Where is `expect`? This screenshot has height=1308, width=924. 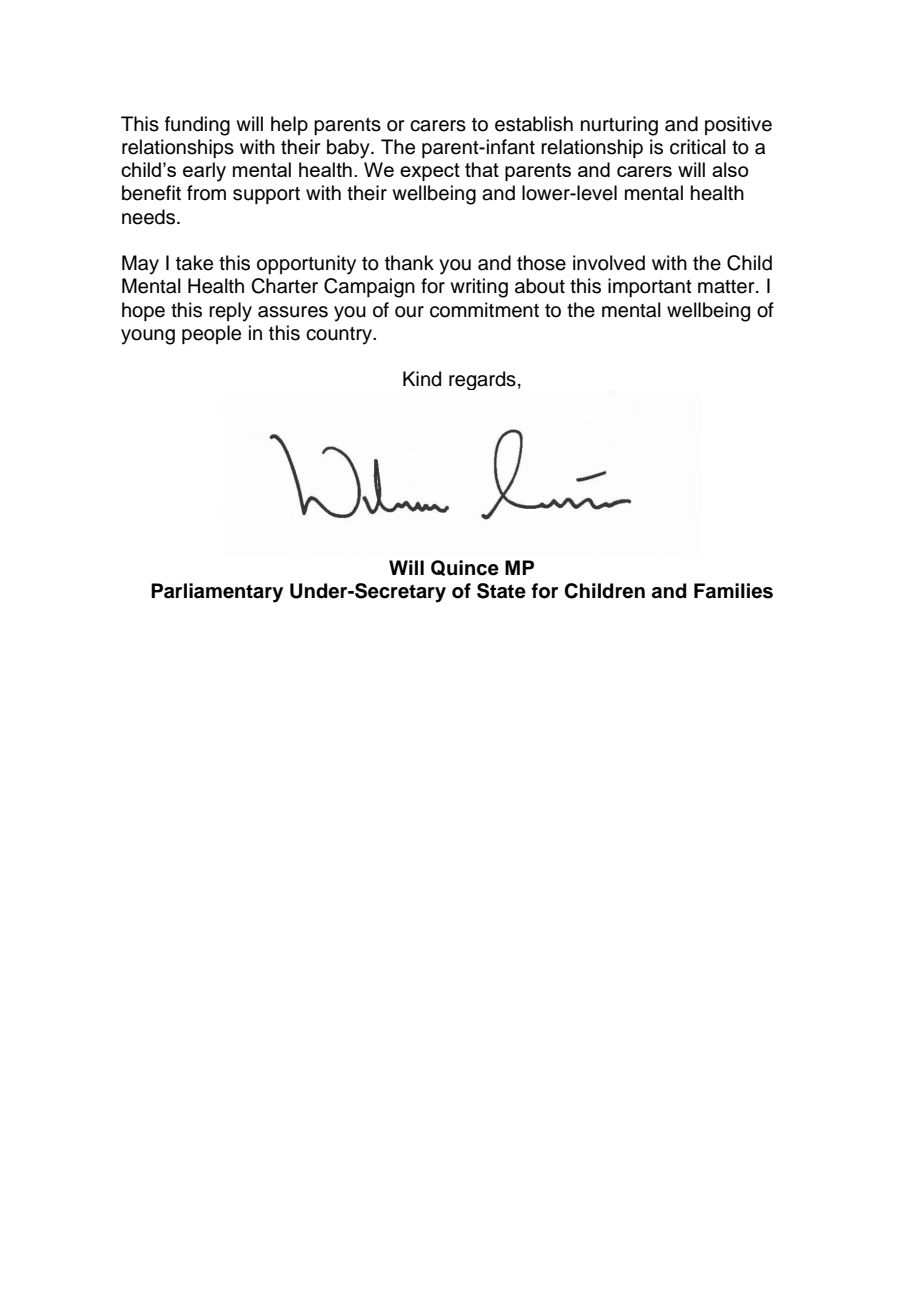
expect is located at coordinates (430, 172).
